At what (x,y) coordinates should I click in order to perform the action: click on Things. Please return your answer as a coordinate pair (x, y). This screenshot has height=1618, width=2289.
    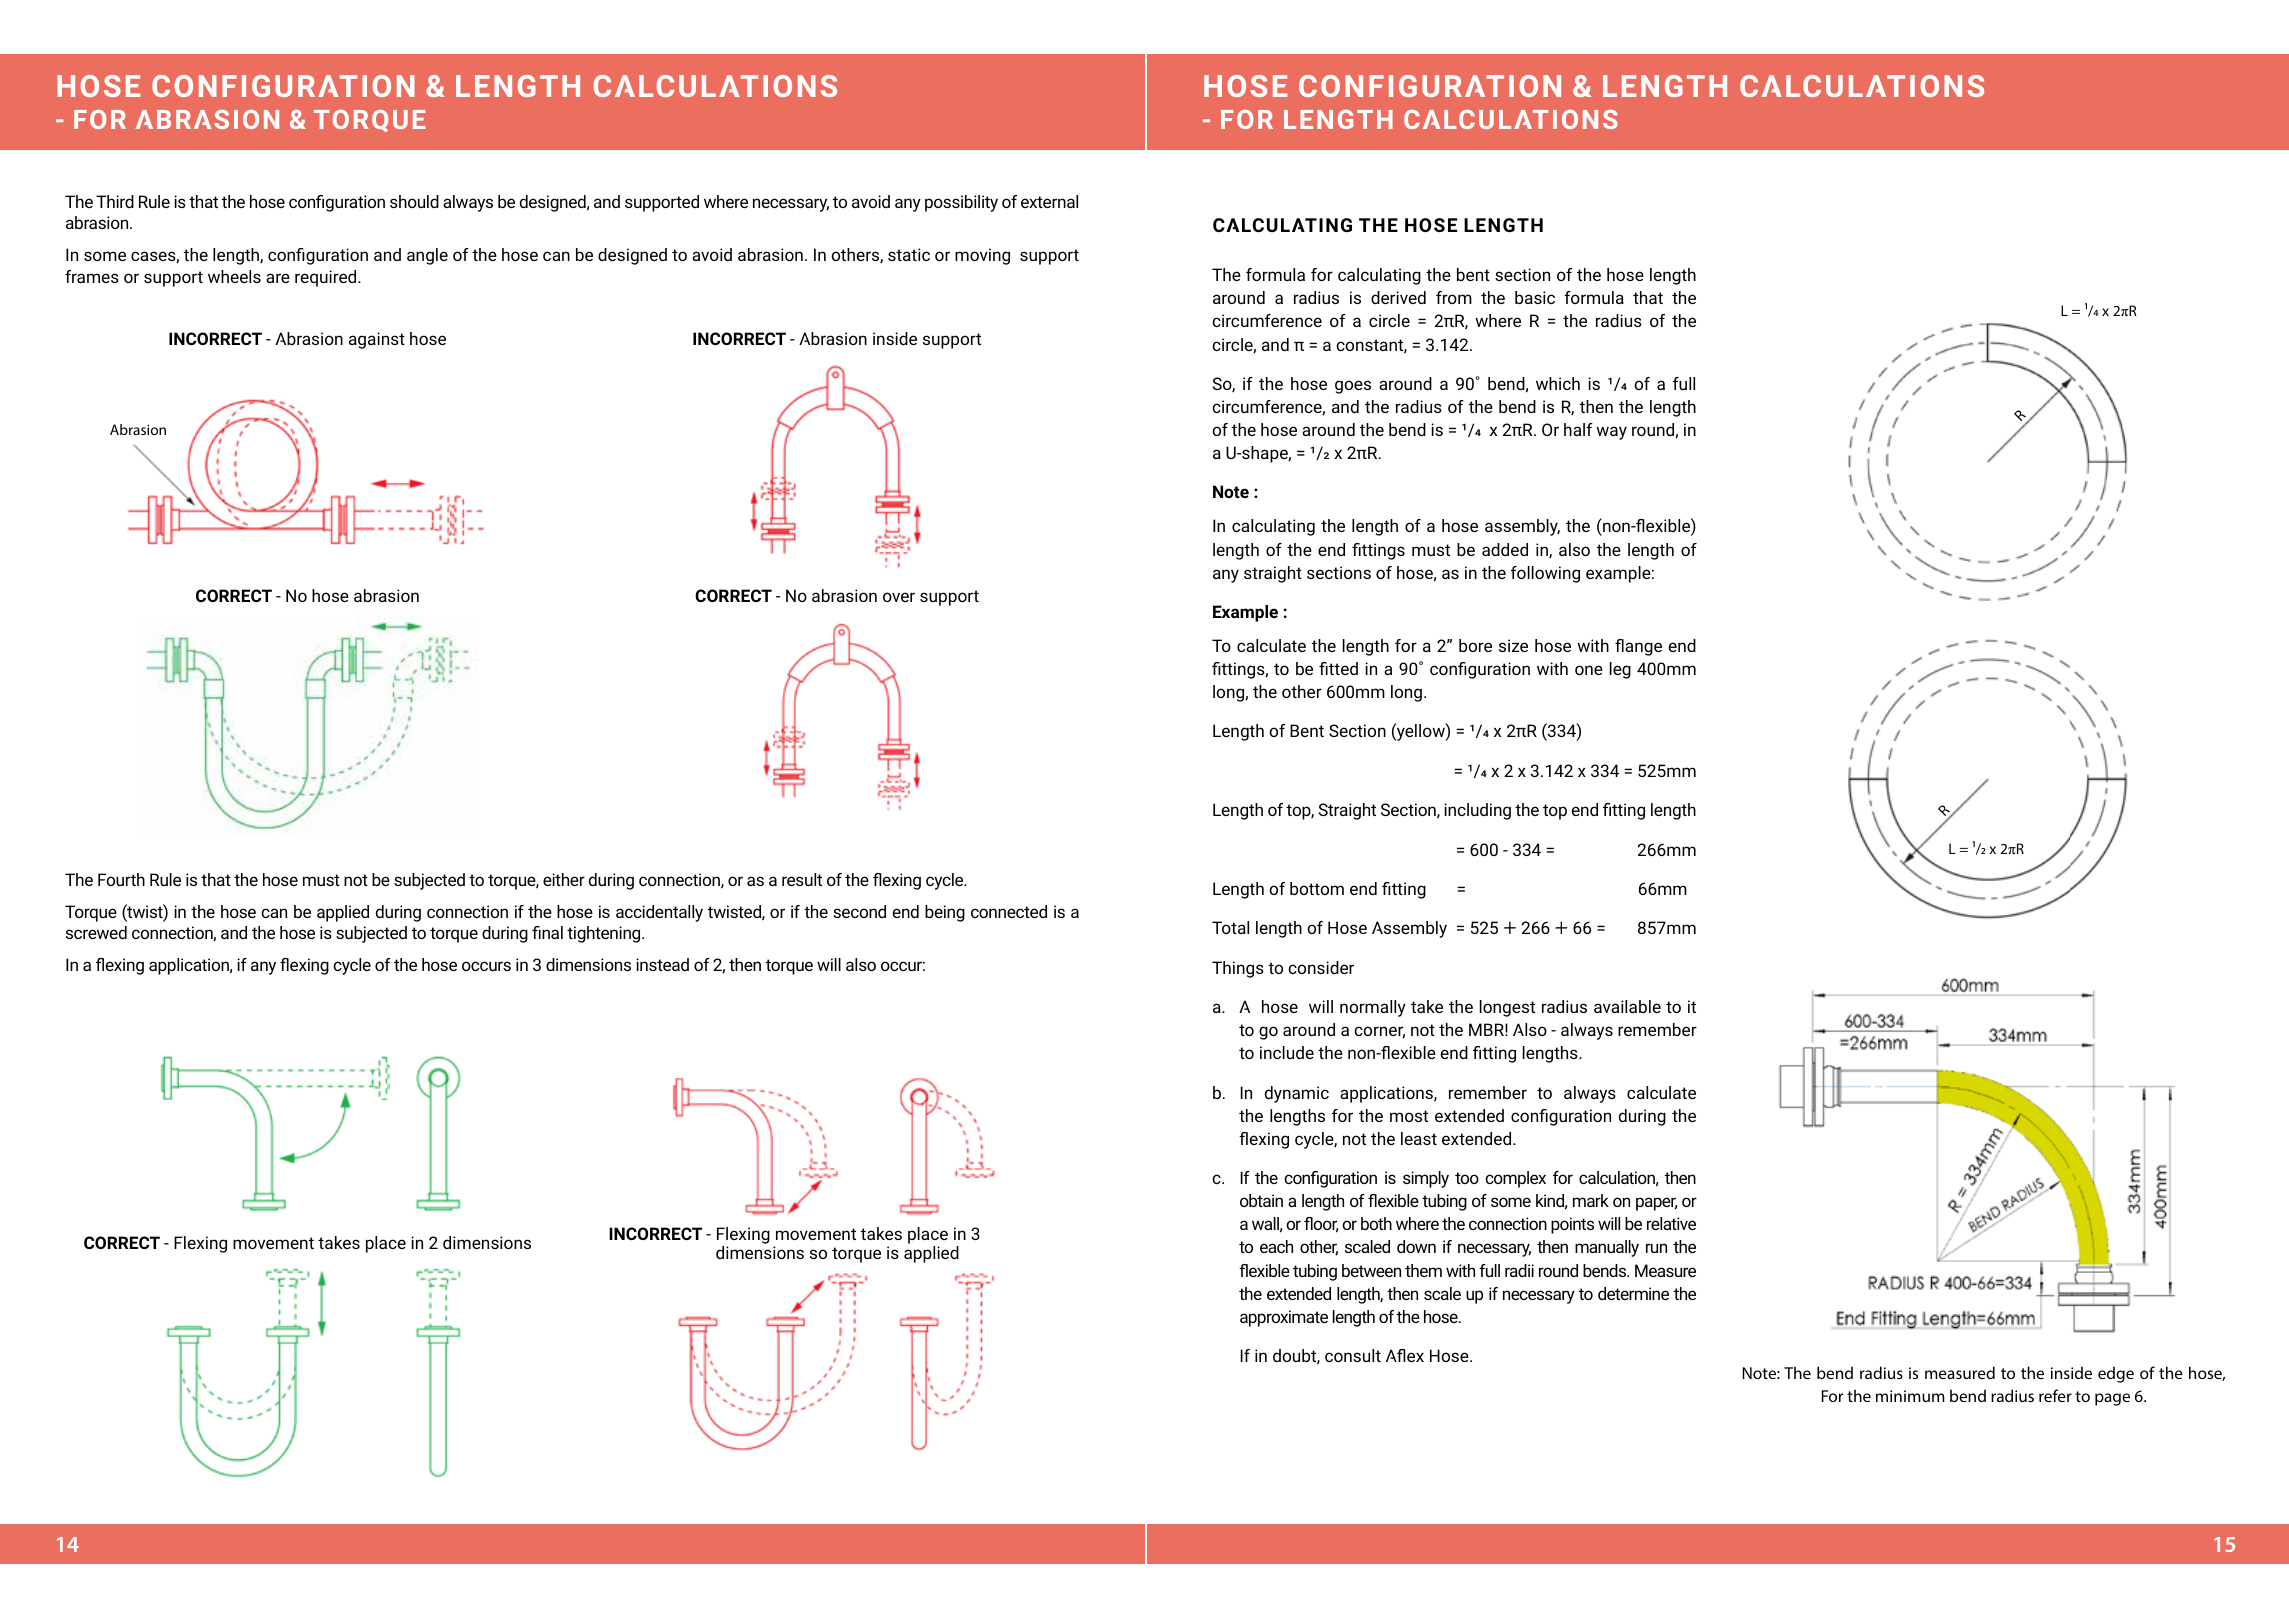
    Looking at the image, I should click on (1238, 969).
